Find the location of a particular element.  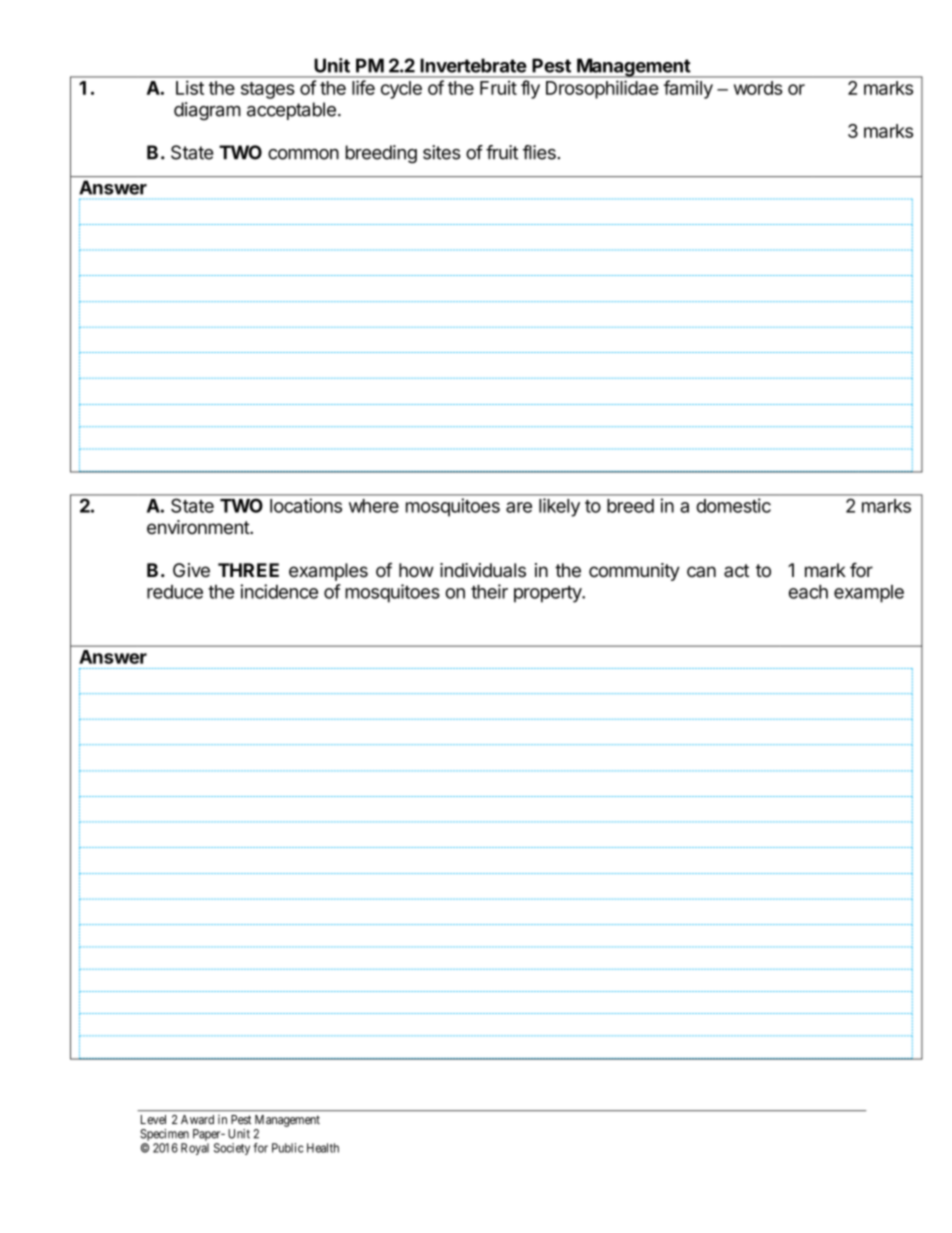

Public is located at coordinates (287, 1148).
